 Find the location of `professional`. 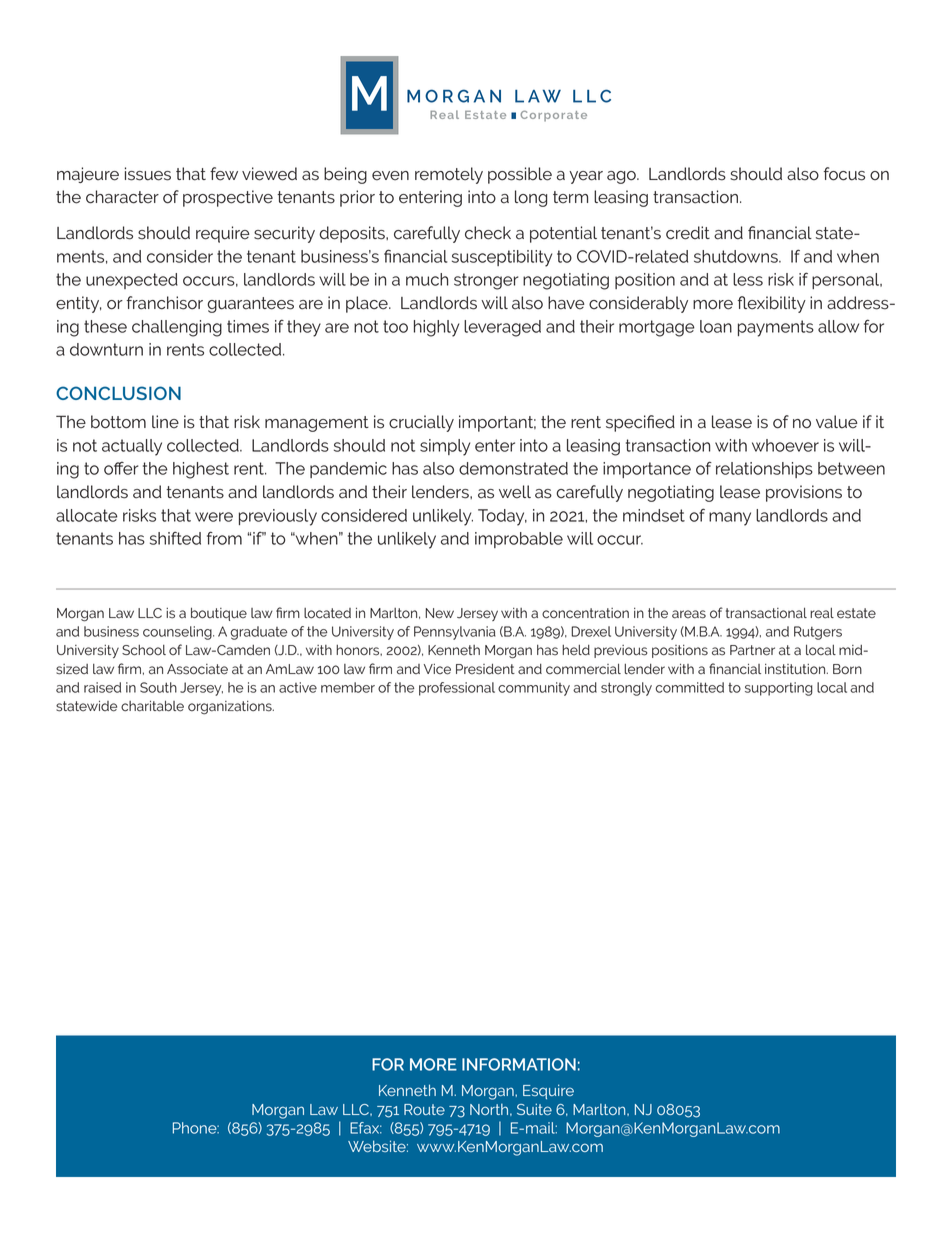

professional is located at coordinates (457, 689).
